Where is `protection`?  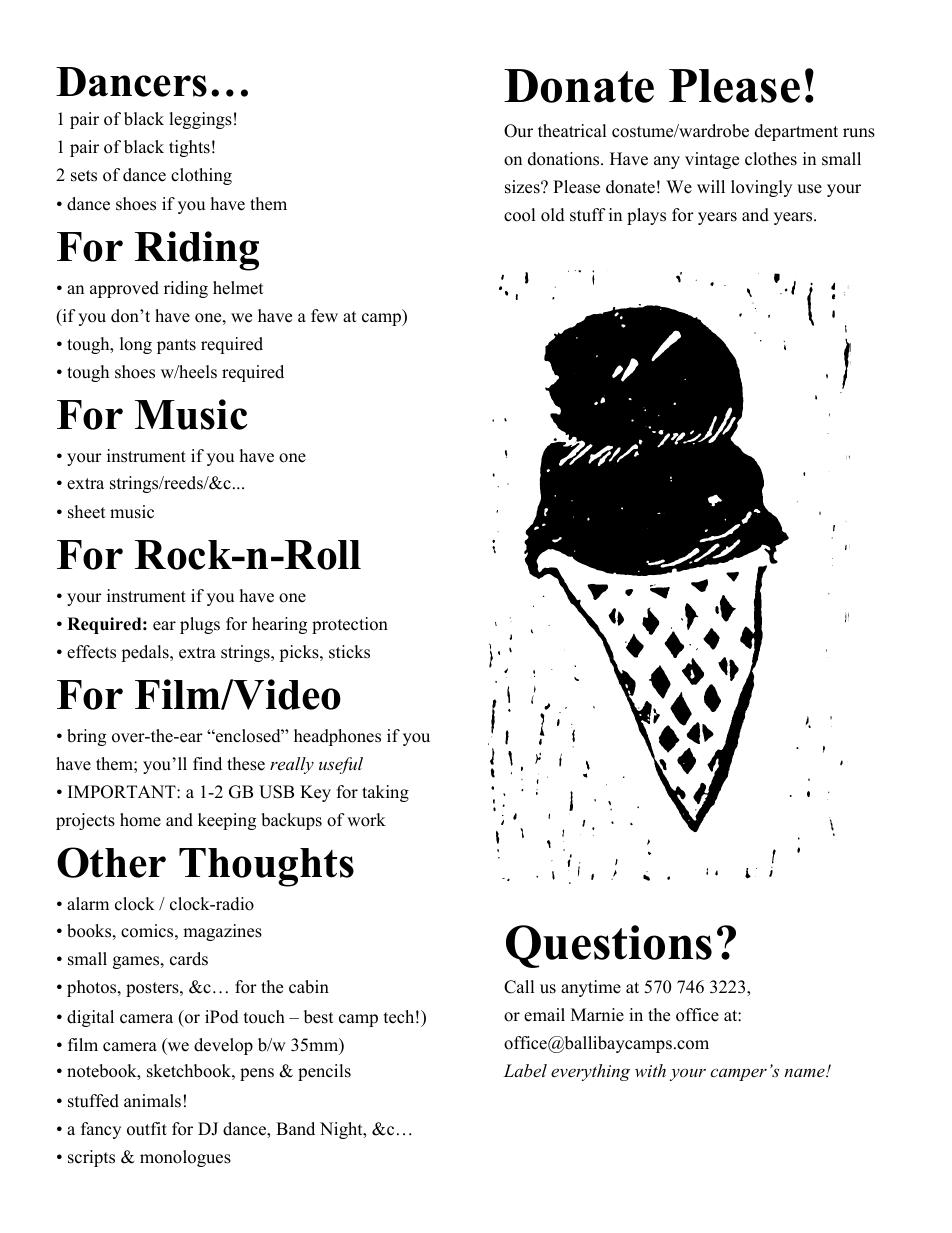 protection is located at coordinates (350, 625).
